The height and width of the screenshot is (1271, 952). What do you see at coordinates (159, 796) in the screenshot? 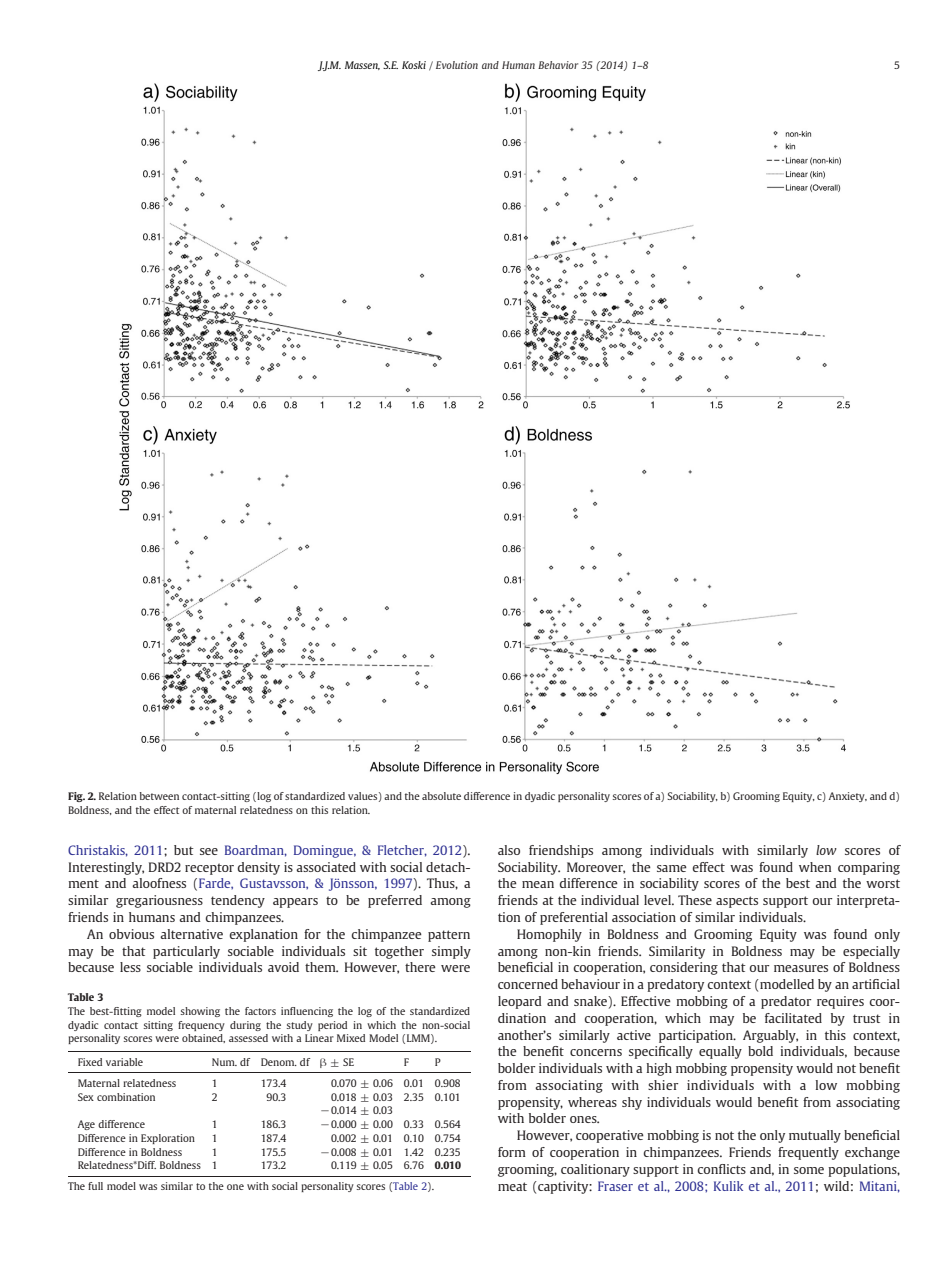
I see `between` at bounding box center [159, 796].
